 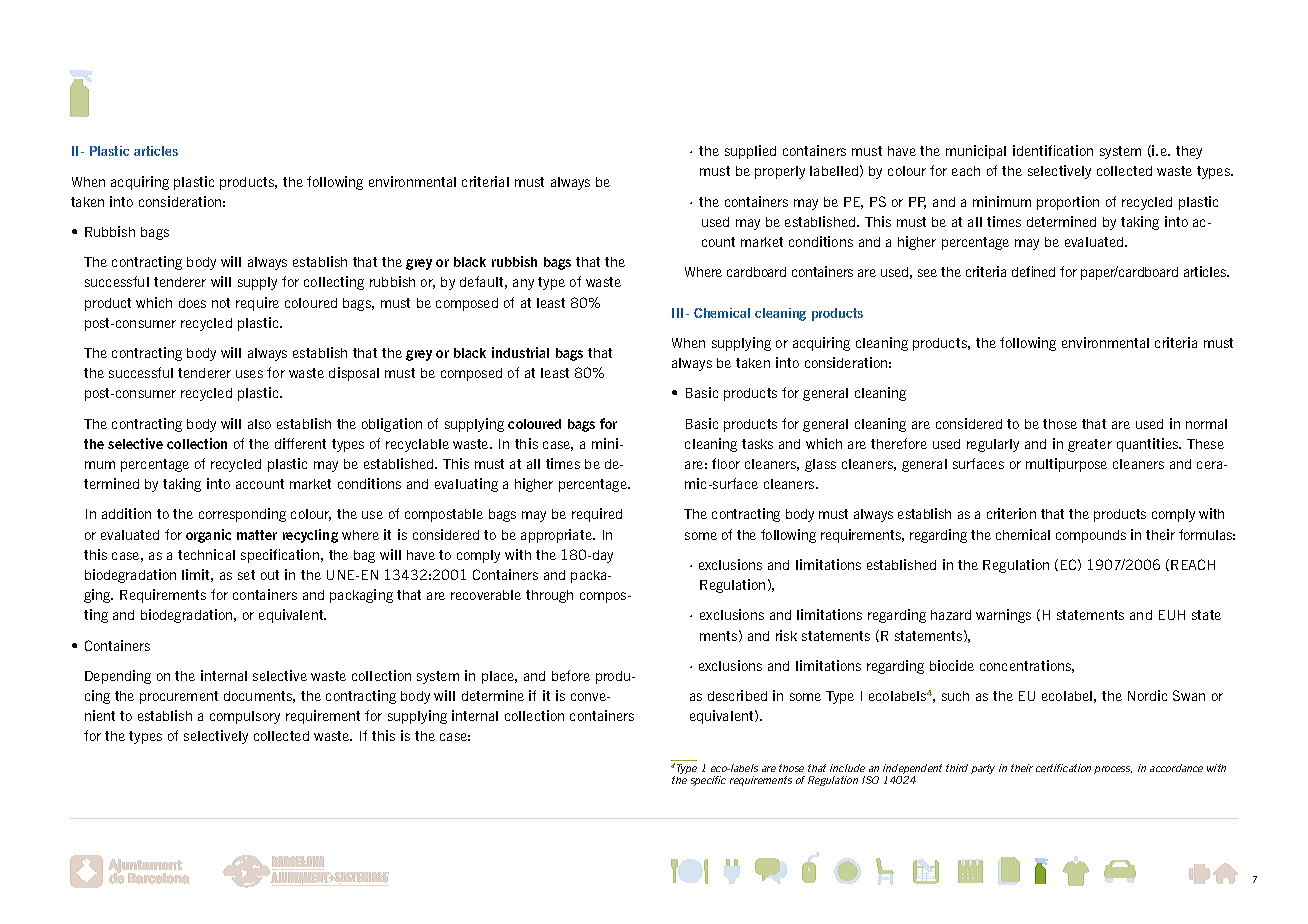 What do you see at coordinates (1053, 150) in the screenshot?
I see `identification` at bounding box center [1053, 150].
